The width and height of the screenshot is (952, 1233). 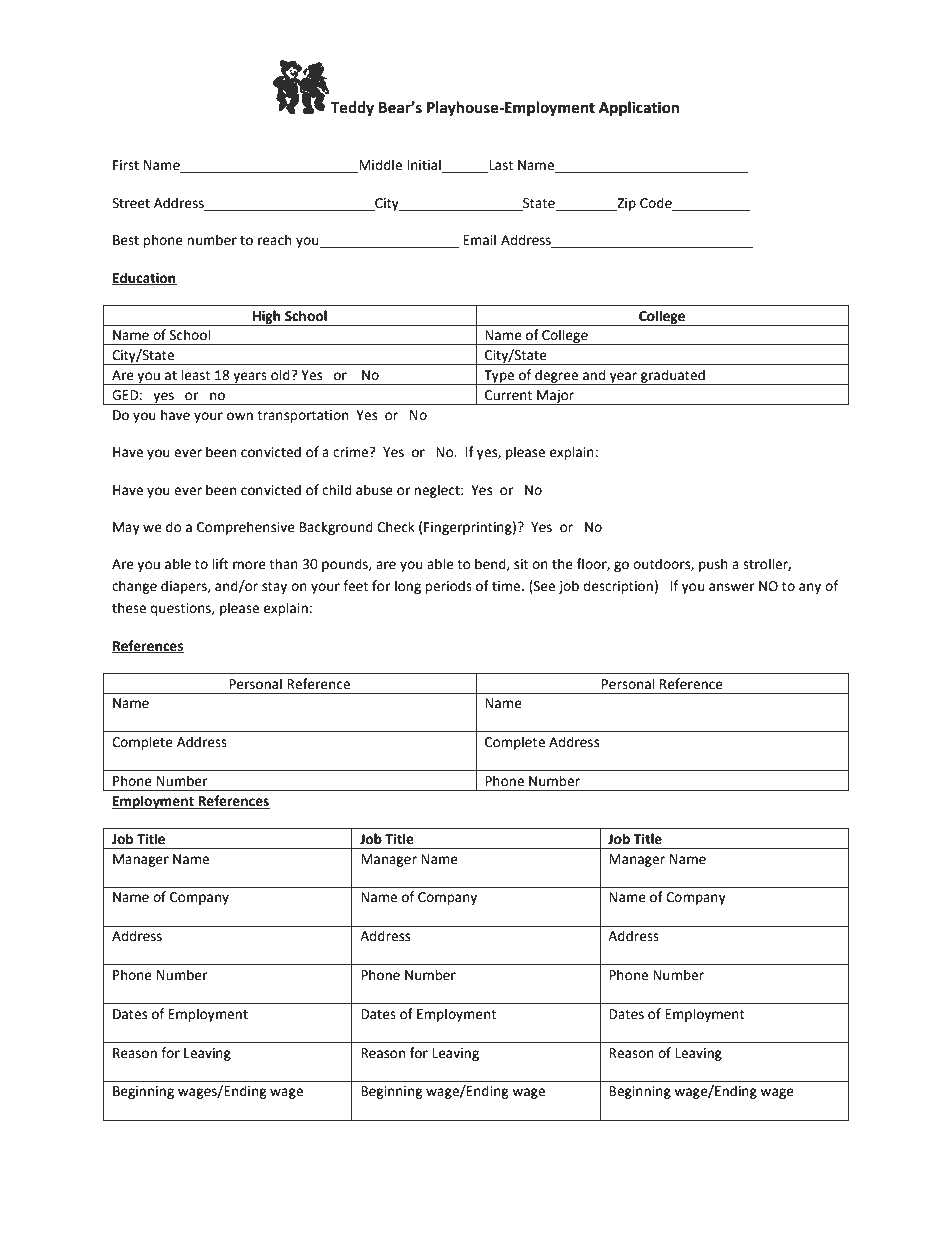 I want to click on crime, so click(x=352, y=452).
